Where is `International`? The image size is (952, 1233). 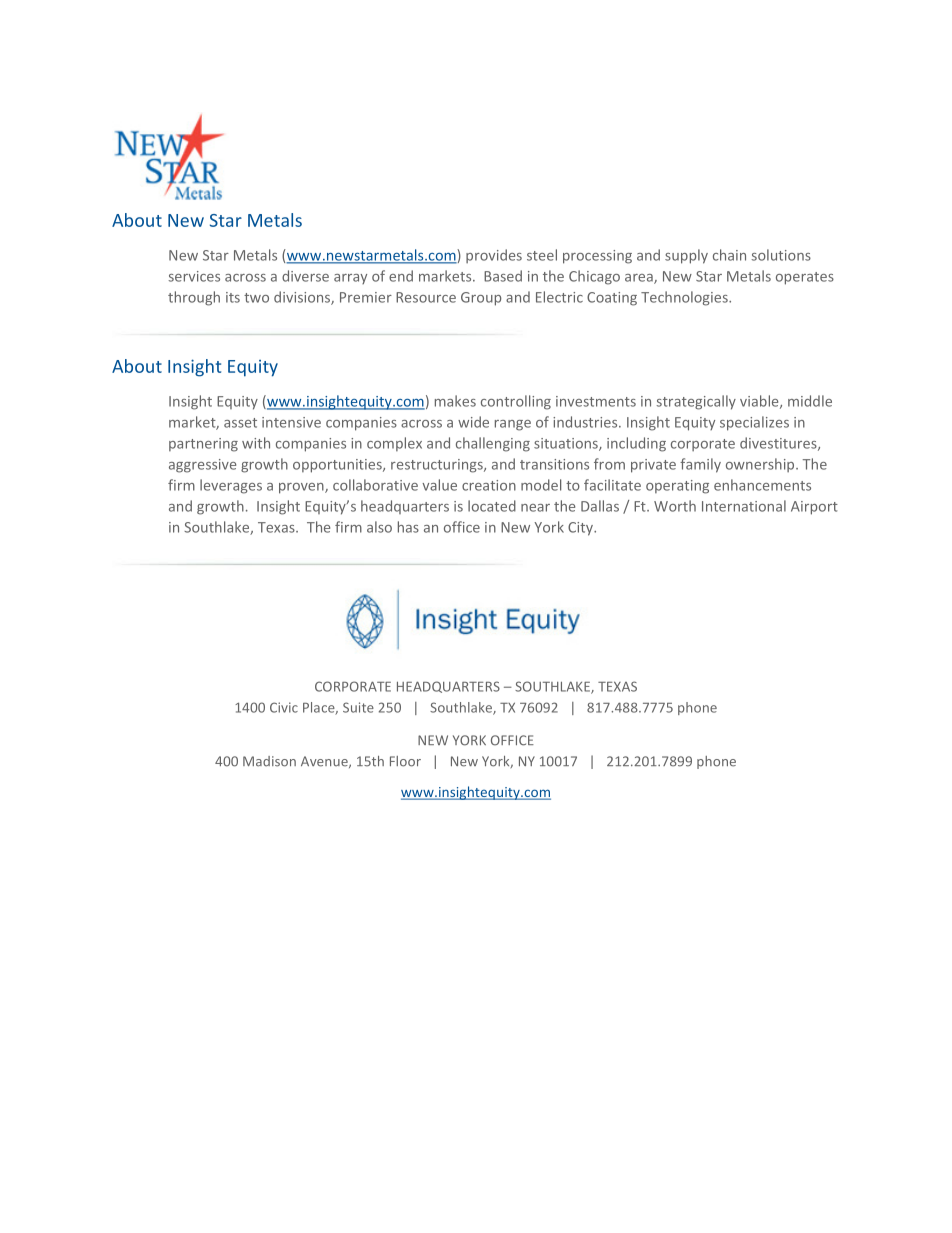
International is located at coordinates (744, 506).
